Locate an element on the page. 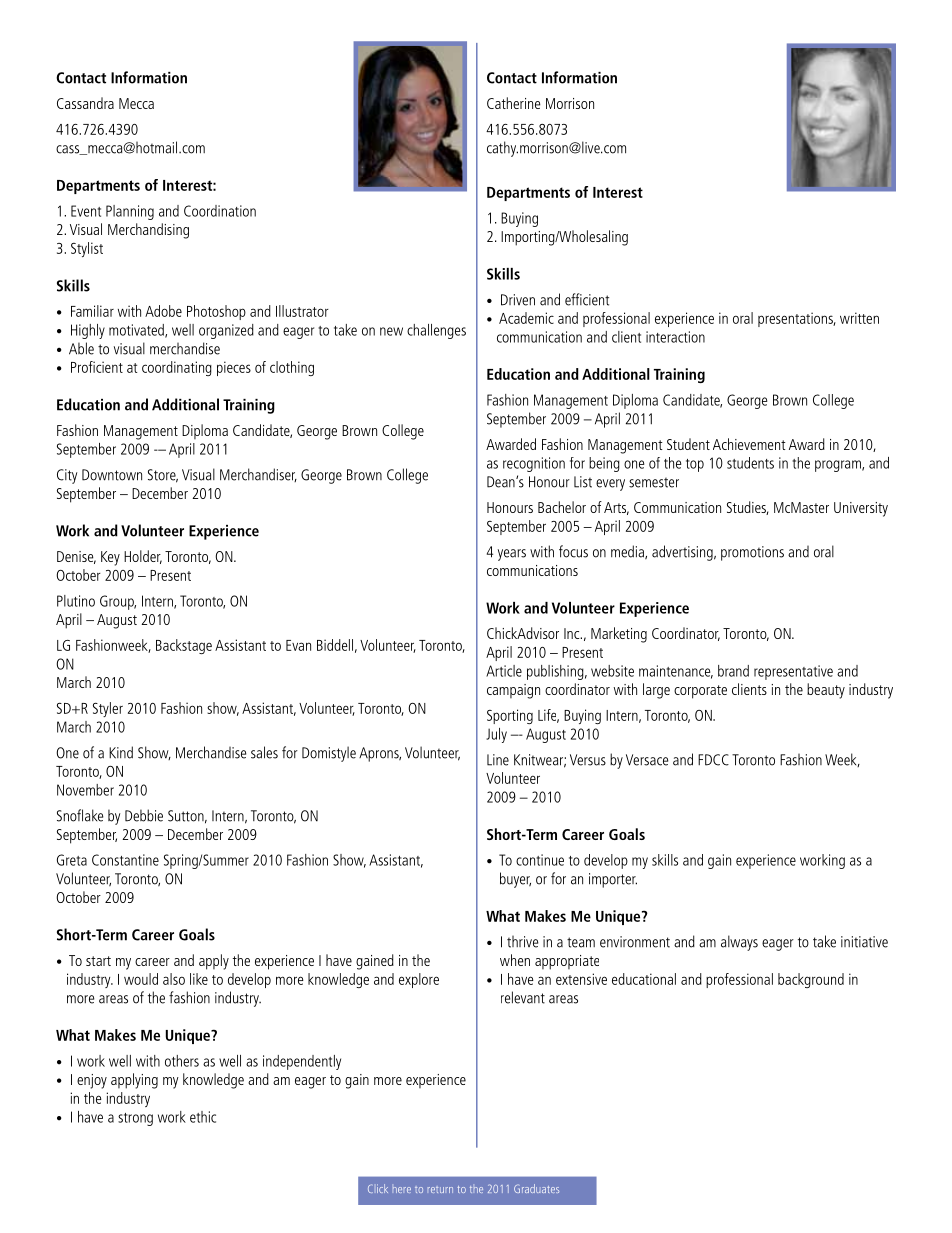 The image size is (952, 1233). strong is located at coordinates (135, 1119).
